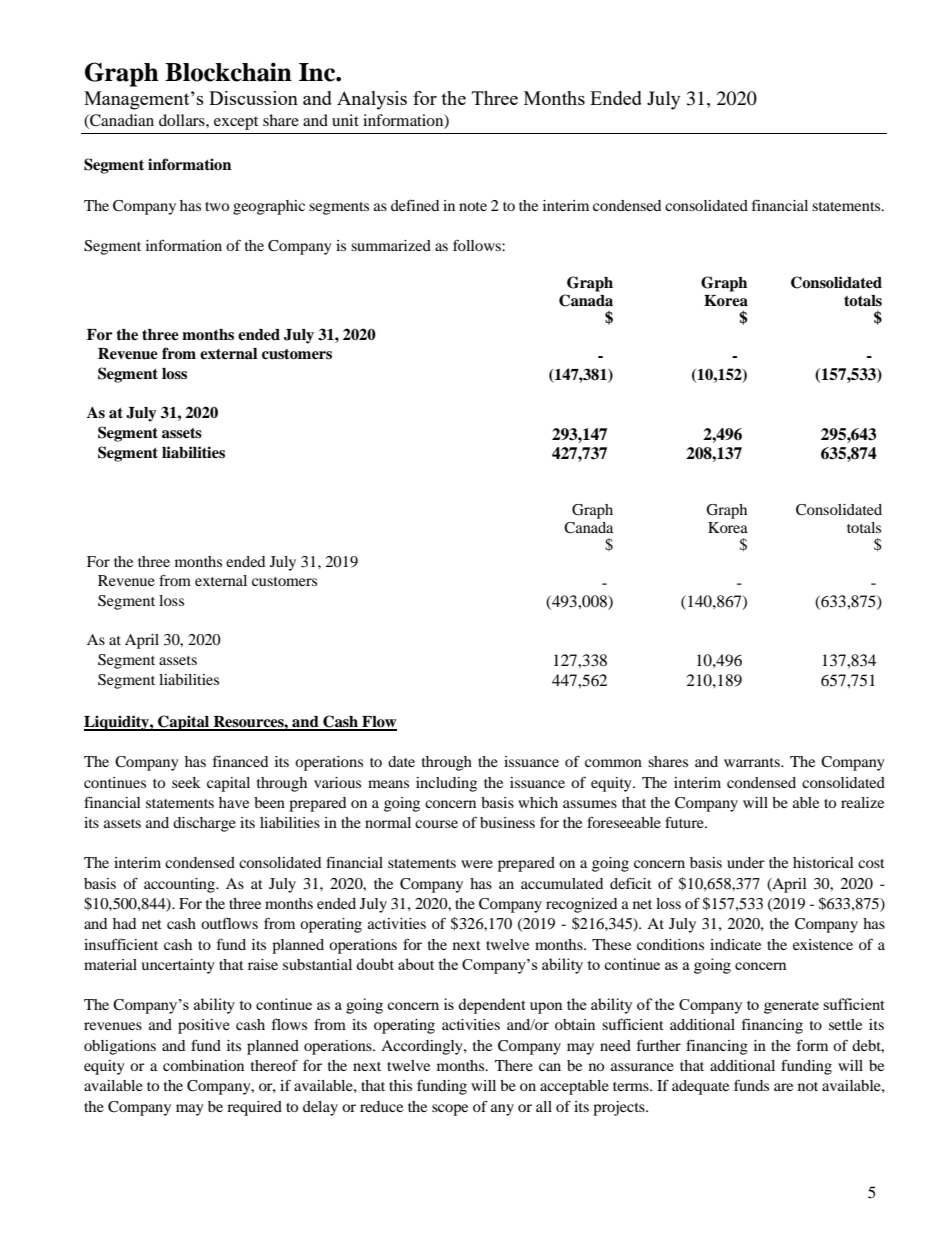 This image has height=1233, width=952. Describe the element at coordinates (473, 206) in the image. I see `note` at that location.
